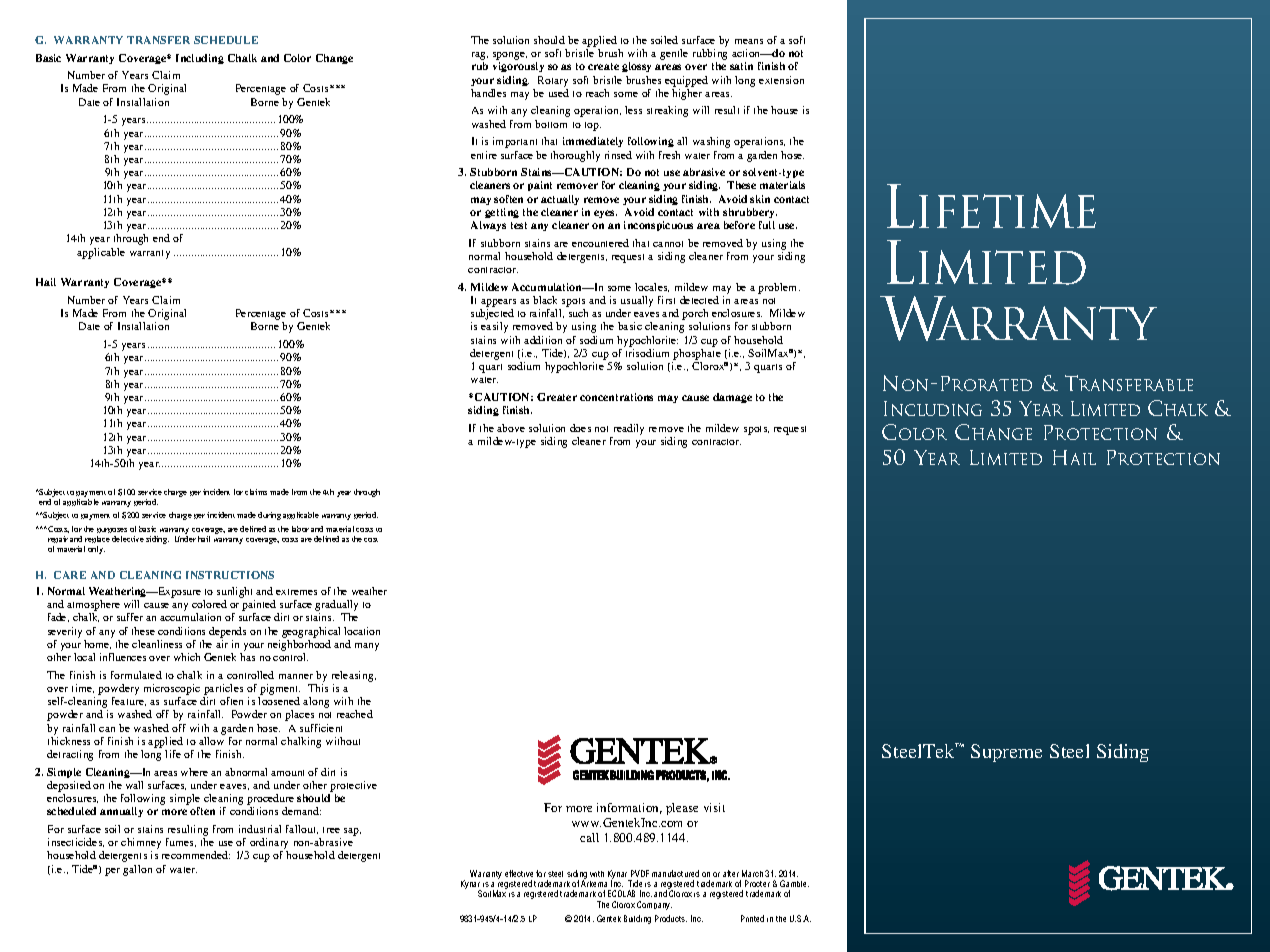 The height and width of the page is (952, 1270). What do you see at coordinates (1006, 753) in the page?
I see `Supreme` at bounding box center [1006, 753].
